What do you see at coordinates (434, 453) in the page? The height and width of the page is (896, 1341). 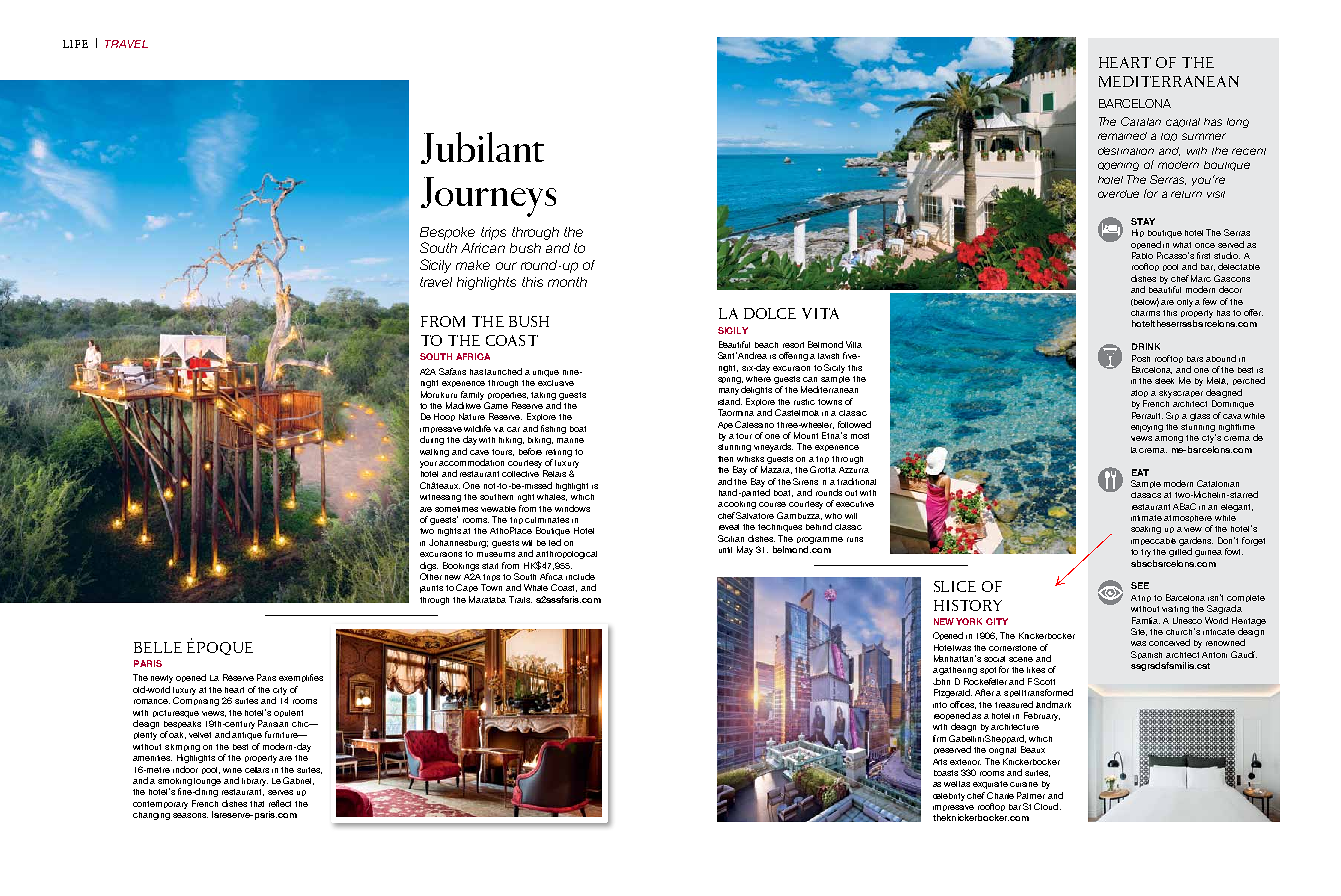 I see `walking` at bounding box center [434, 453].
